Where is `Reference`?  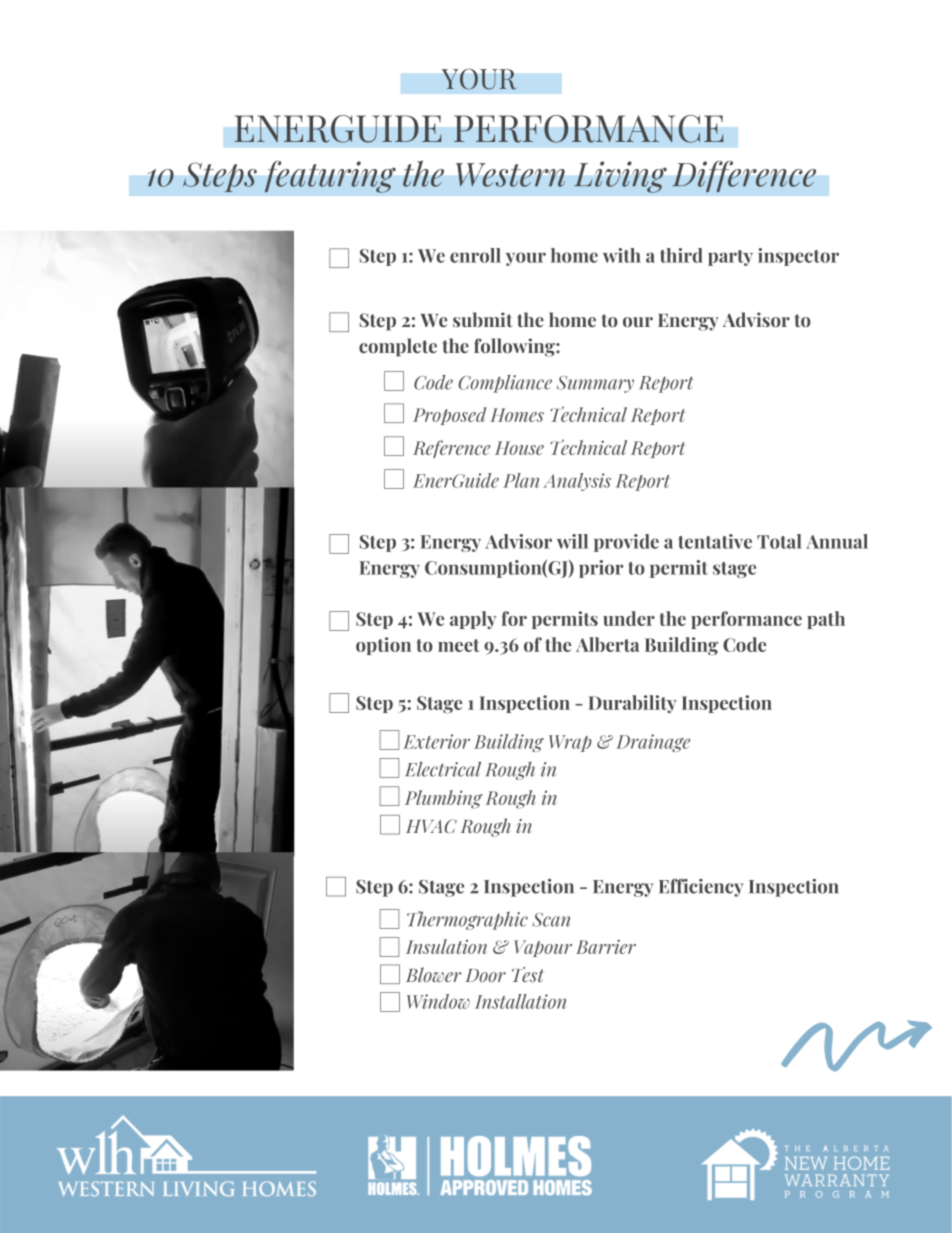
Reference is located at coordinates (451, 449).
